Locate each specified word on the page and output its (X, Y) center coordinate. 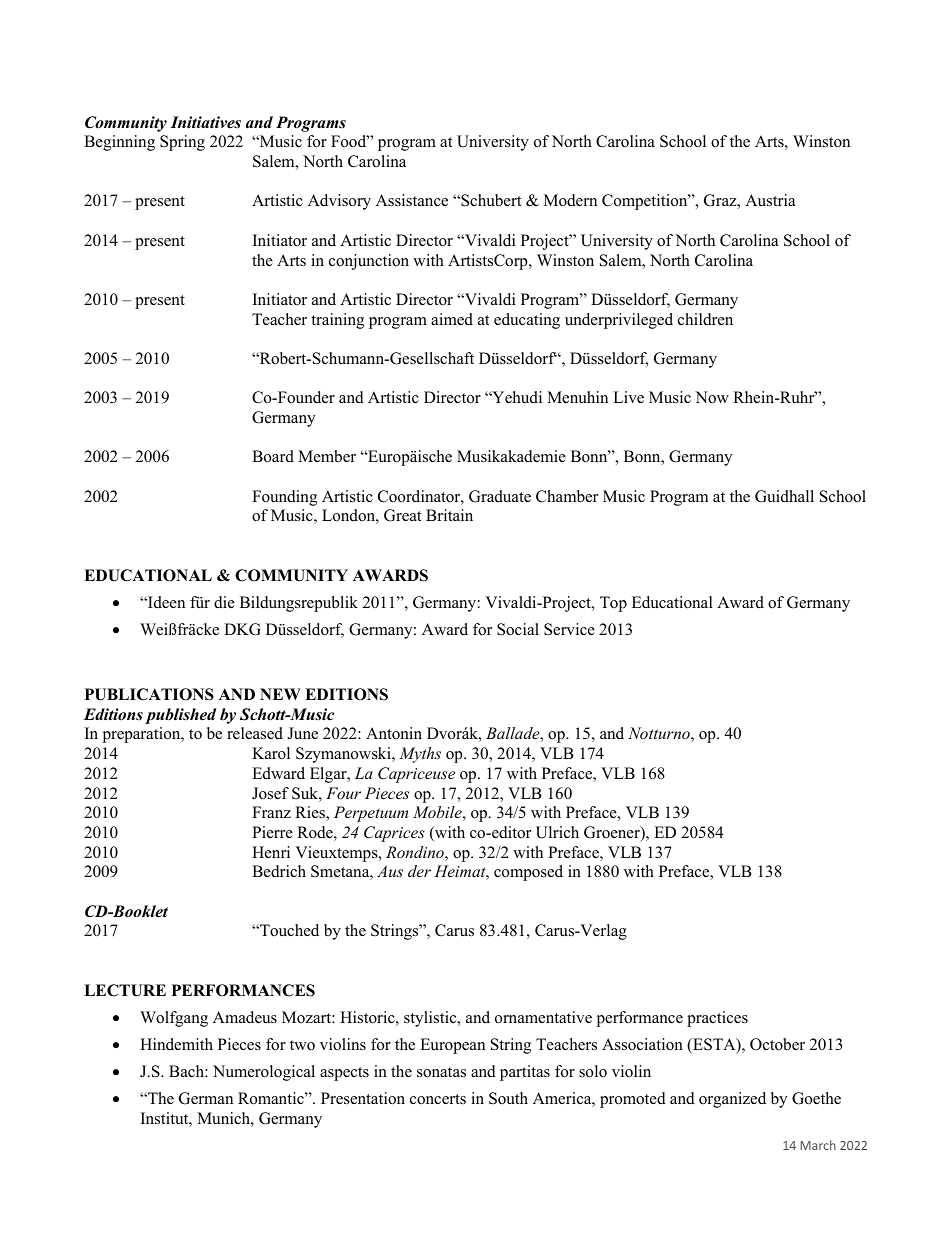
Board (273, 456)
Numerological (264, 1073)
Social (518, 629)
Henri (271, 852)
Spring (182, 143)
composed (528, 873)
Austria (770, 200)
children (705, 319)
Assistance (412, 200)
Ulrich (557, 832)
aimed (452, 319)
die (224, 602)
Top (613, 604)
